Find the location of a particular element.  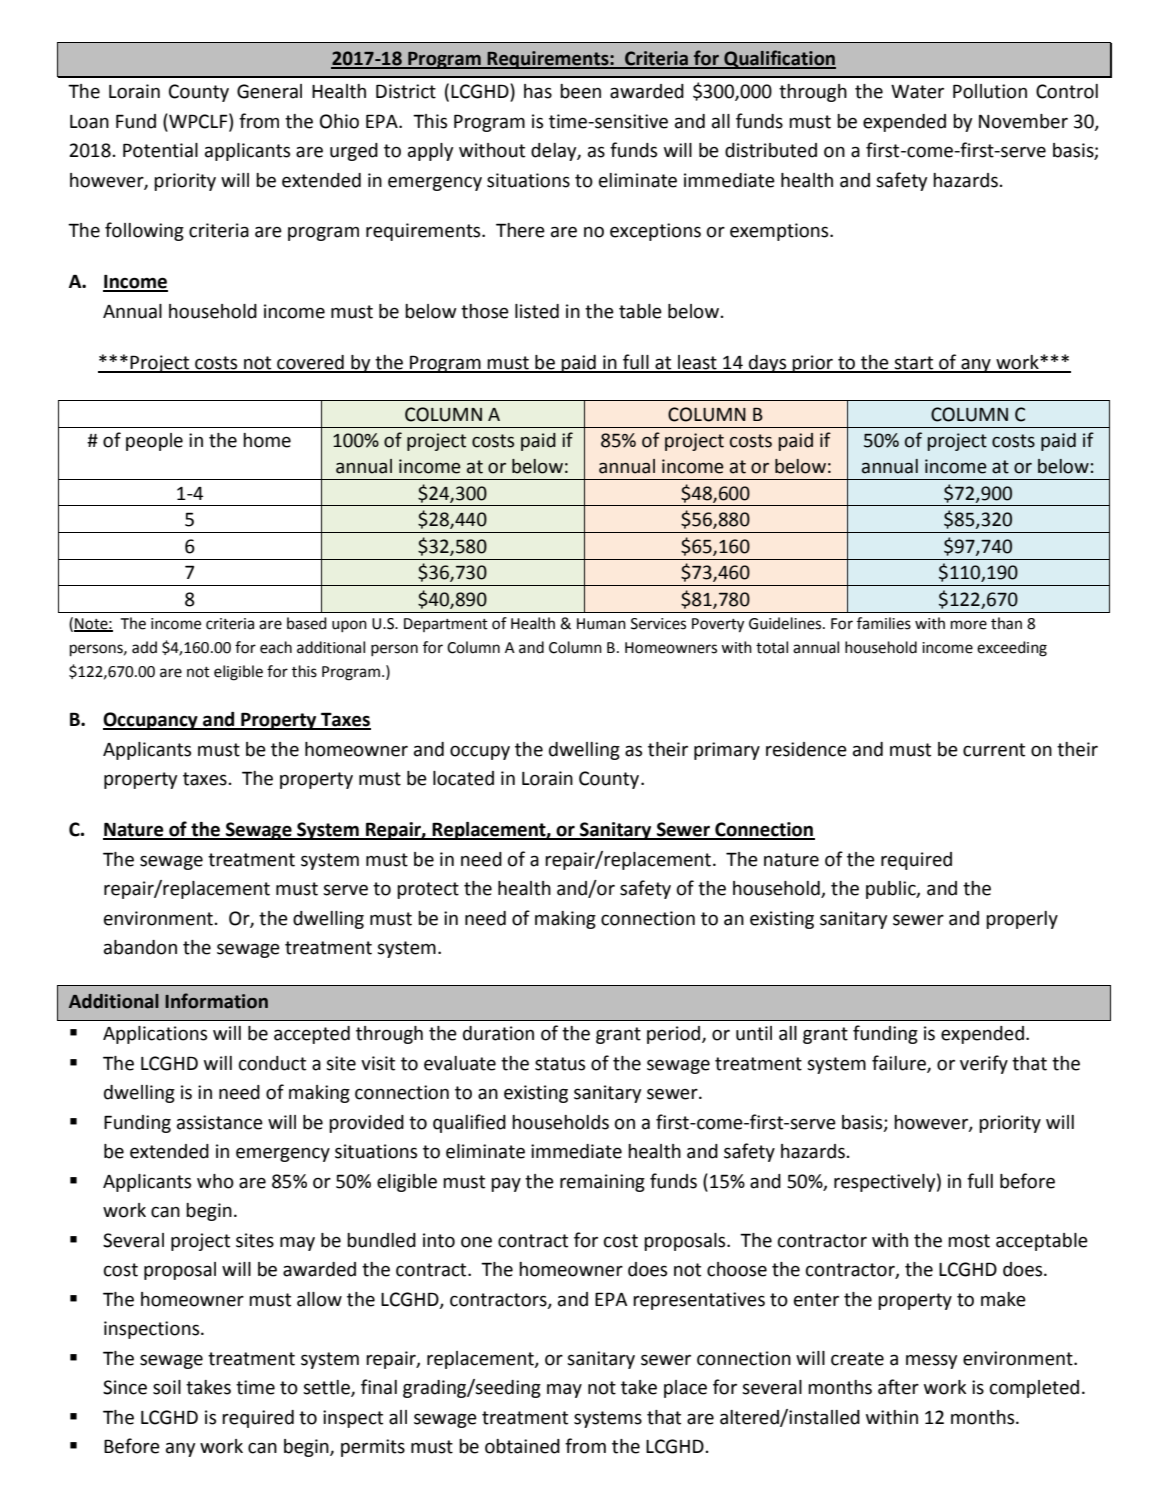

Water is located at coordinates (917, 92).
